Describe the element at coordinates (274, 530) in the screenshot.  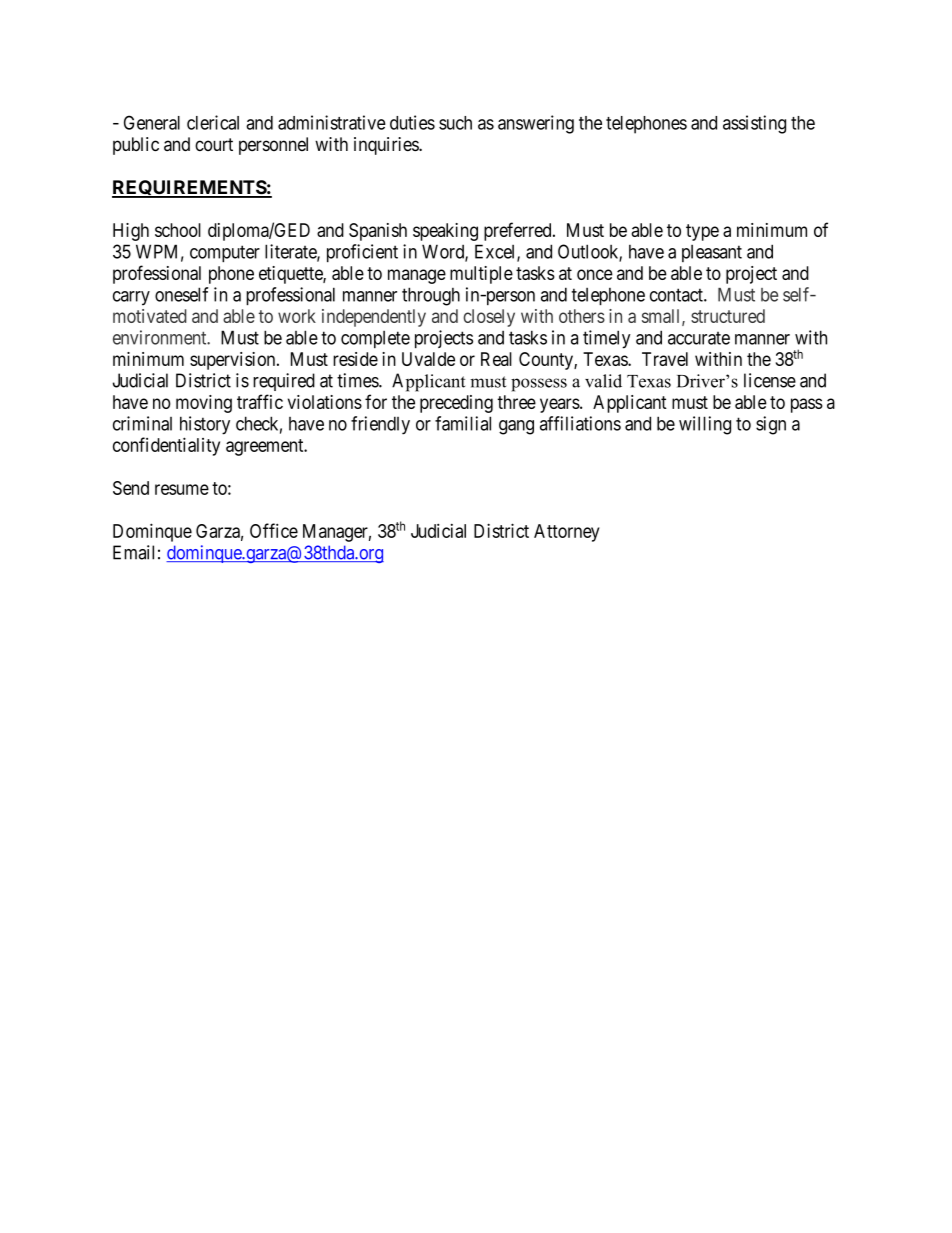
I see `Office` at that location.
